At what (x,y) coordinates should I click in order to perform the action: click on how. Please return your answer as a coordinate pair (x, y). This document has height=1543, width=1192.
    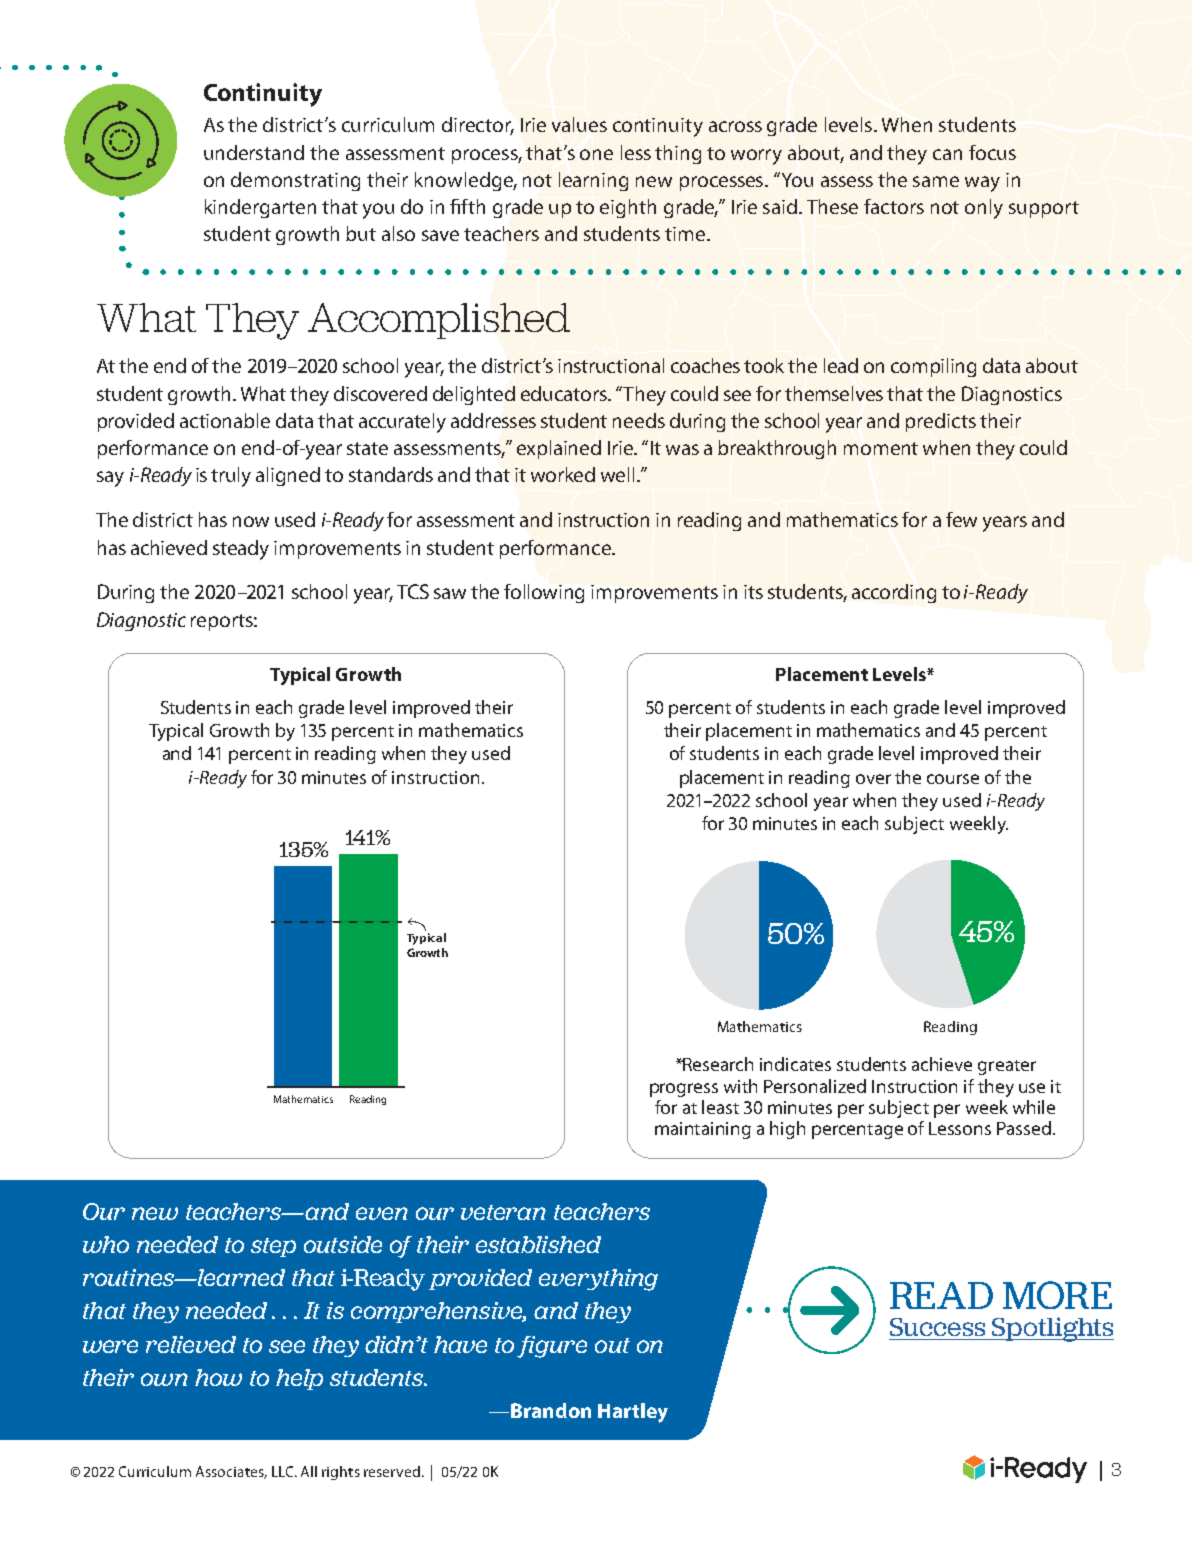
    Looking at the image, I should click on (218, 1377).
